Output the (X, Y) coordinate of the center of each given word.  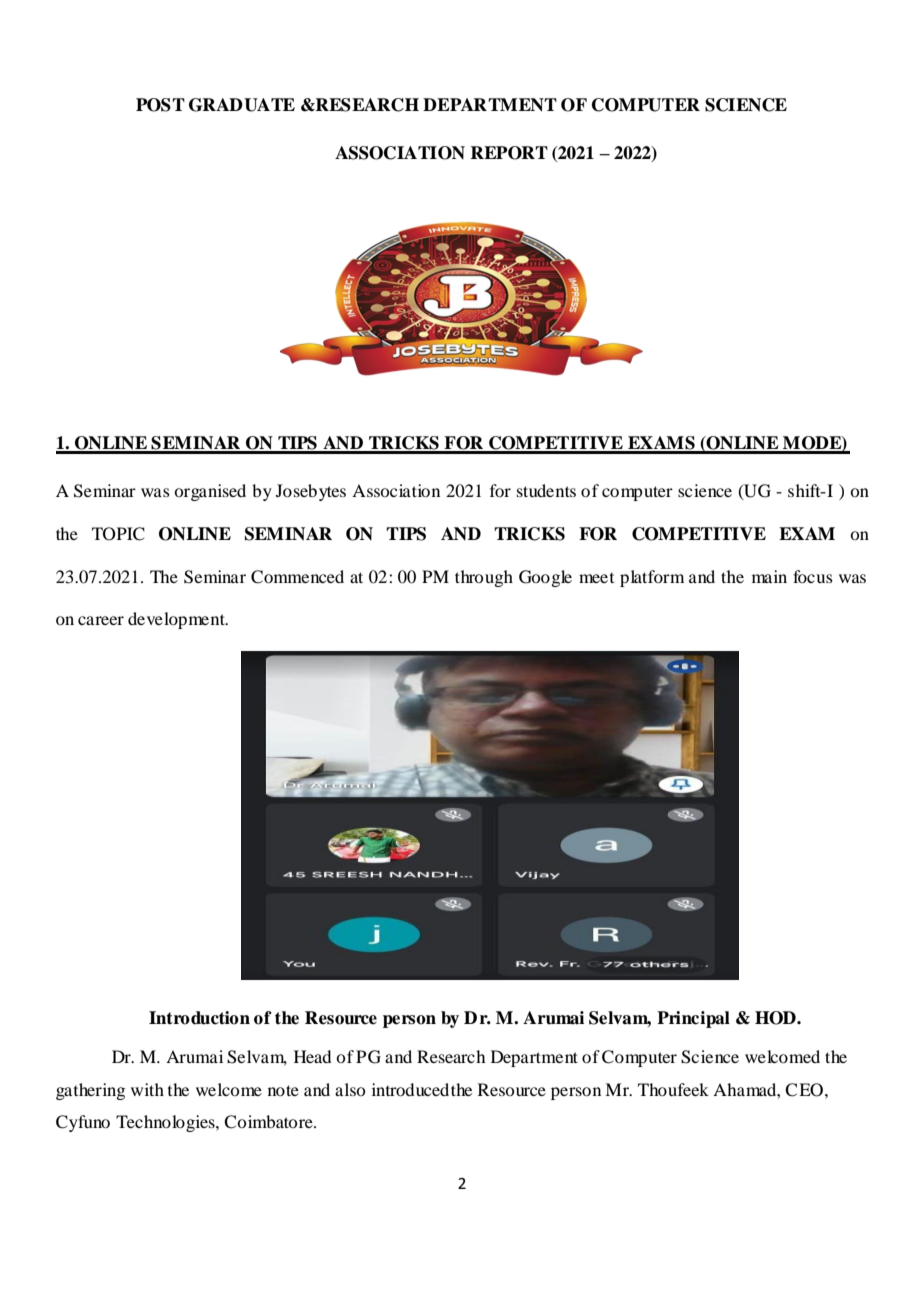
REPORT (509, 153)
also (350, 1089)
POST (160, 105)
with (147, 1089)
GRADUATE (242, 105)
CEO (804, 1090)
